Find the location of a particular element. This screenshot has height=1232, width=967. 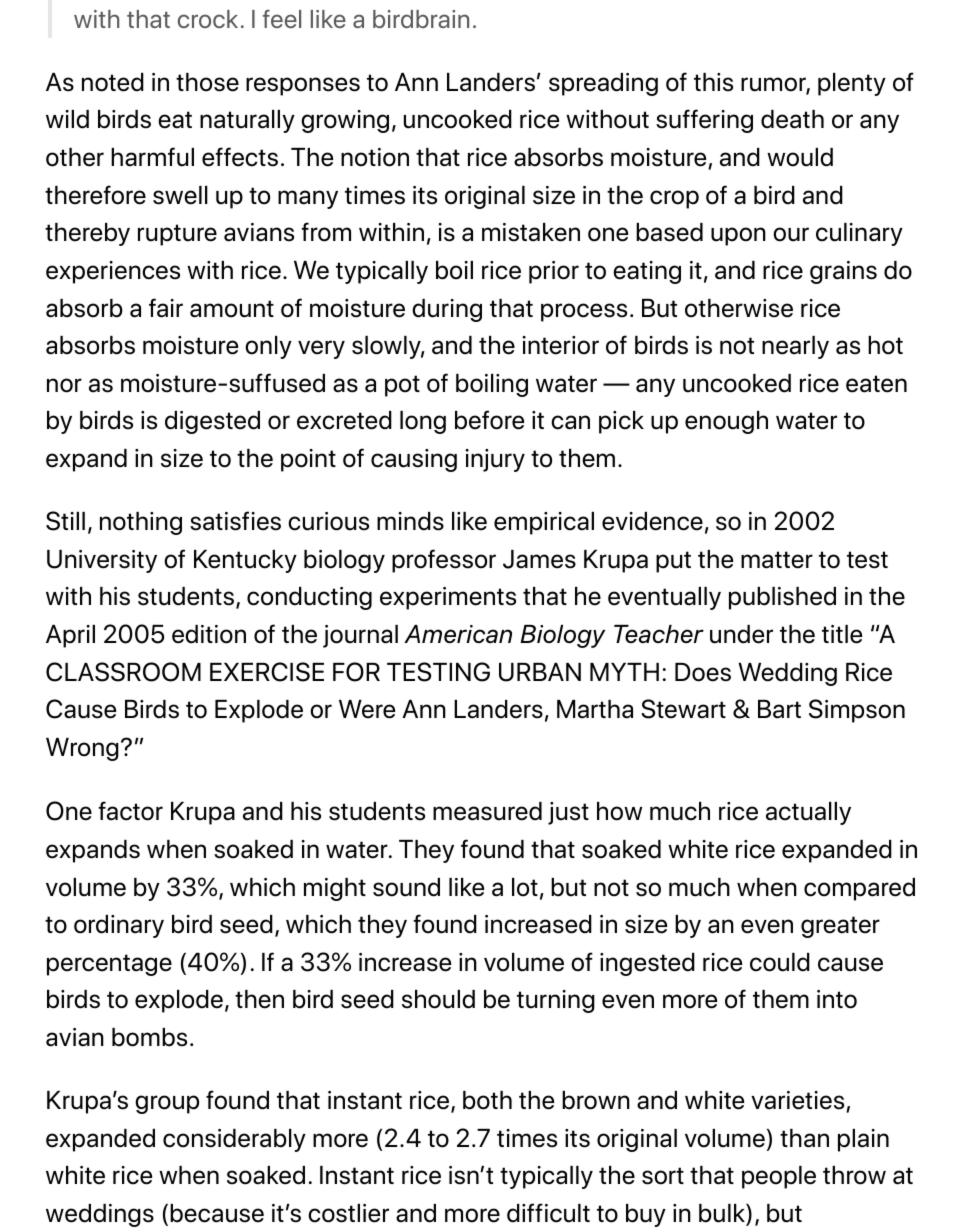

lot is located at coordinates (525, 887).
